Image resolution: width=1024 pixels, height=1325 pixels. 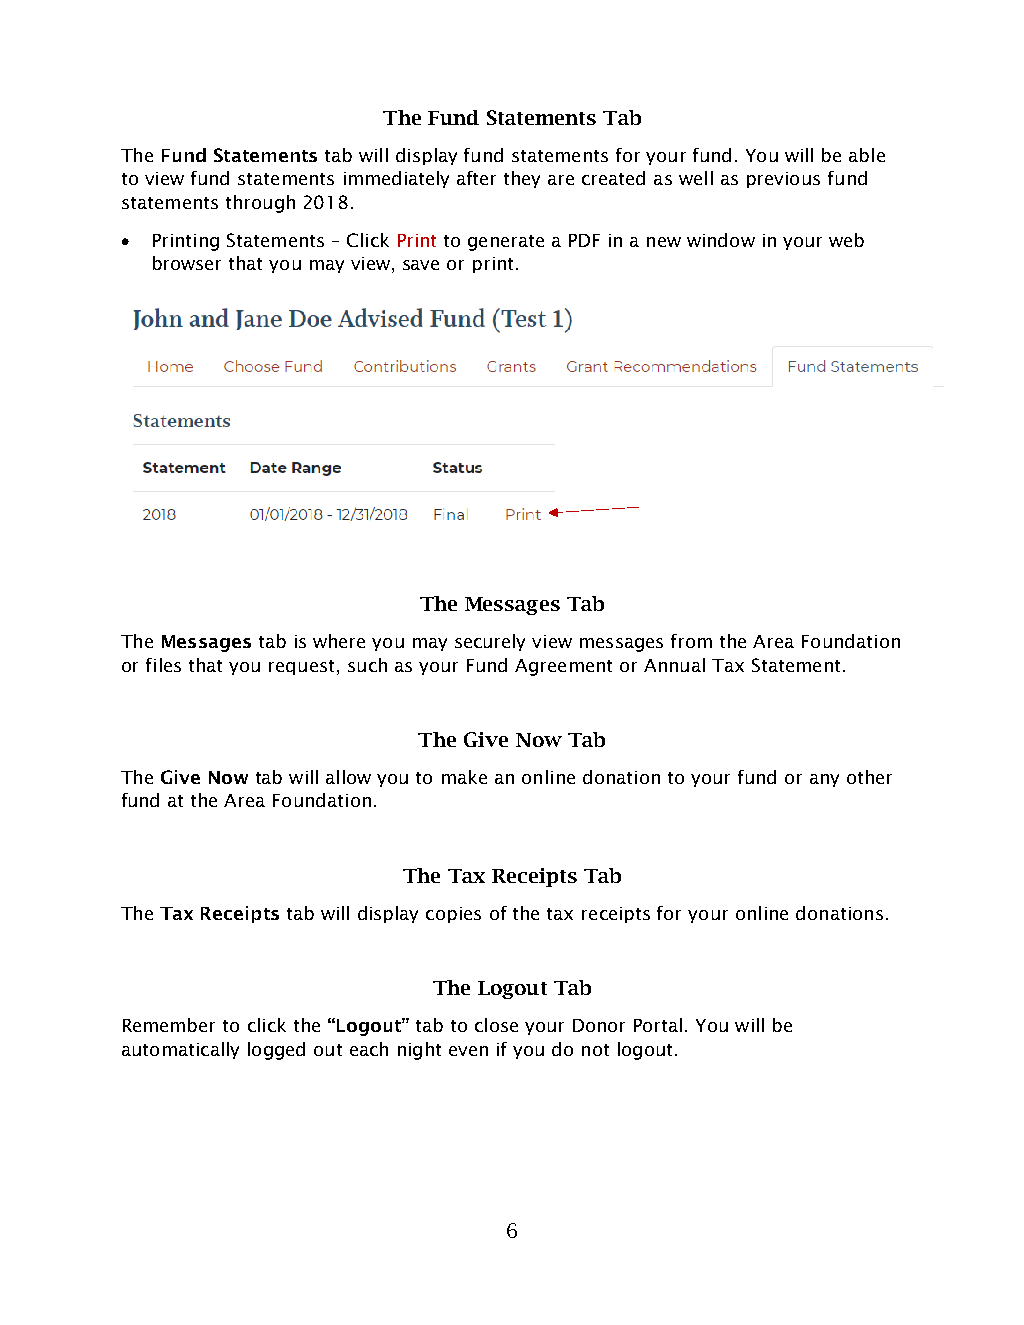 What do you see at coordinates (260, 204) in the page?
I see `through` at bounding box center [260, 204].
